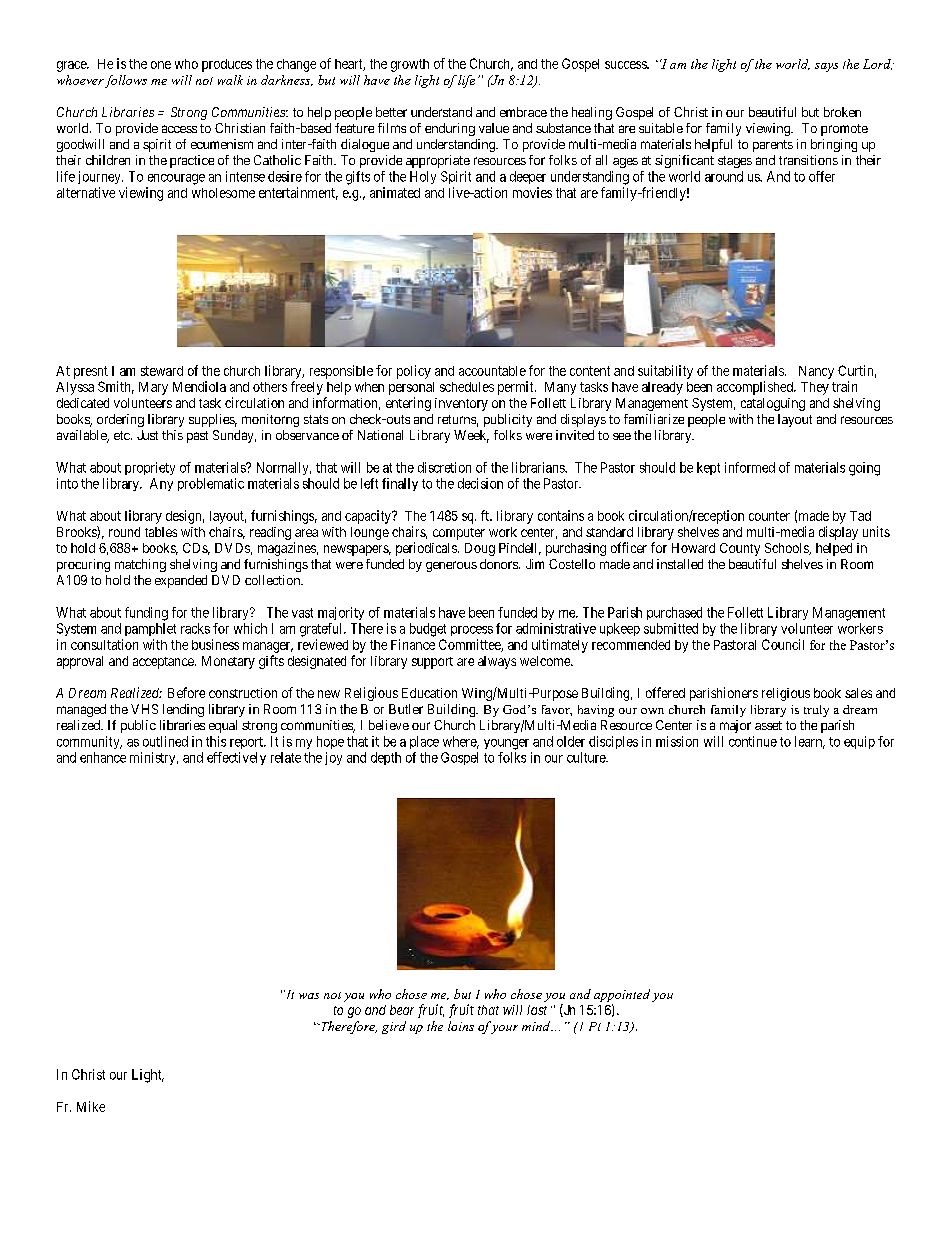  I want to click on says, so click(826, 67).
